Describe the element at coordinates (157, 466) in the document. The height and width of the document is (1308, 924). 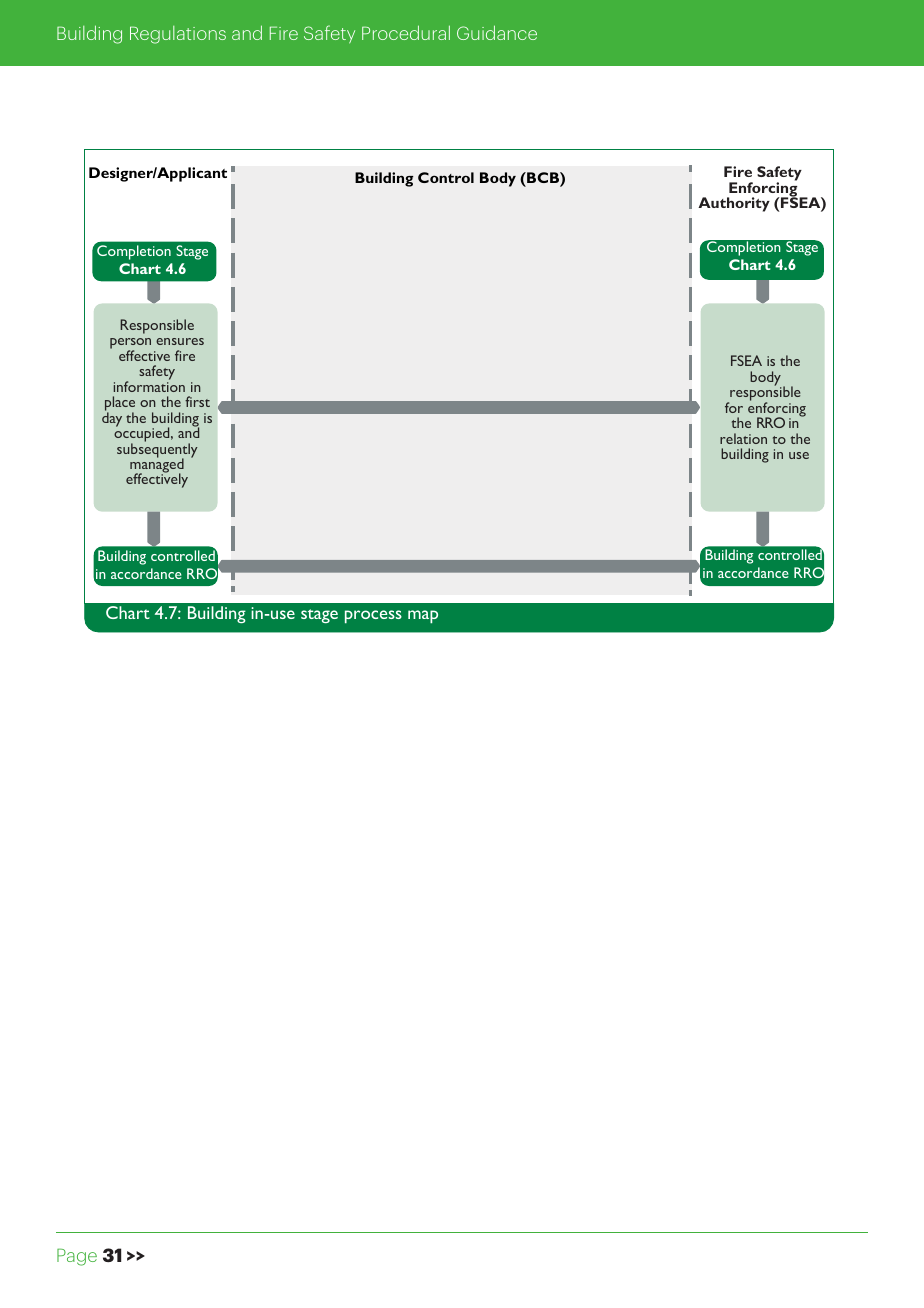
I see `managed` at that location.
